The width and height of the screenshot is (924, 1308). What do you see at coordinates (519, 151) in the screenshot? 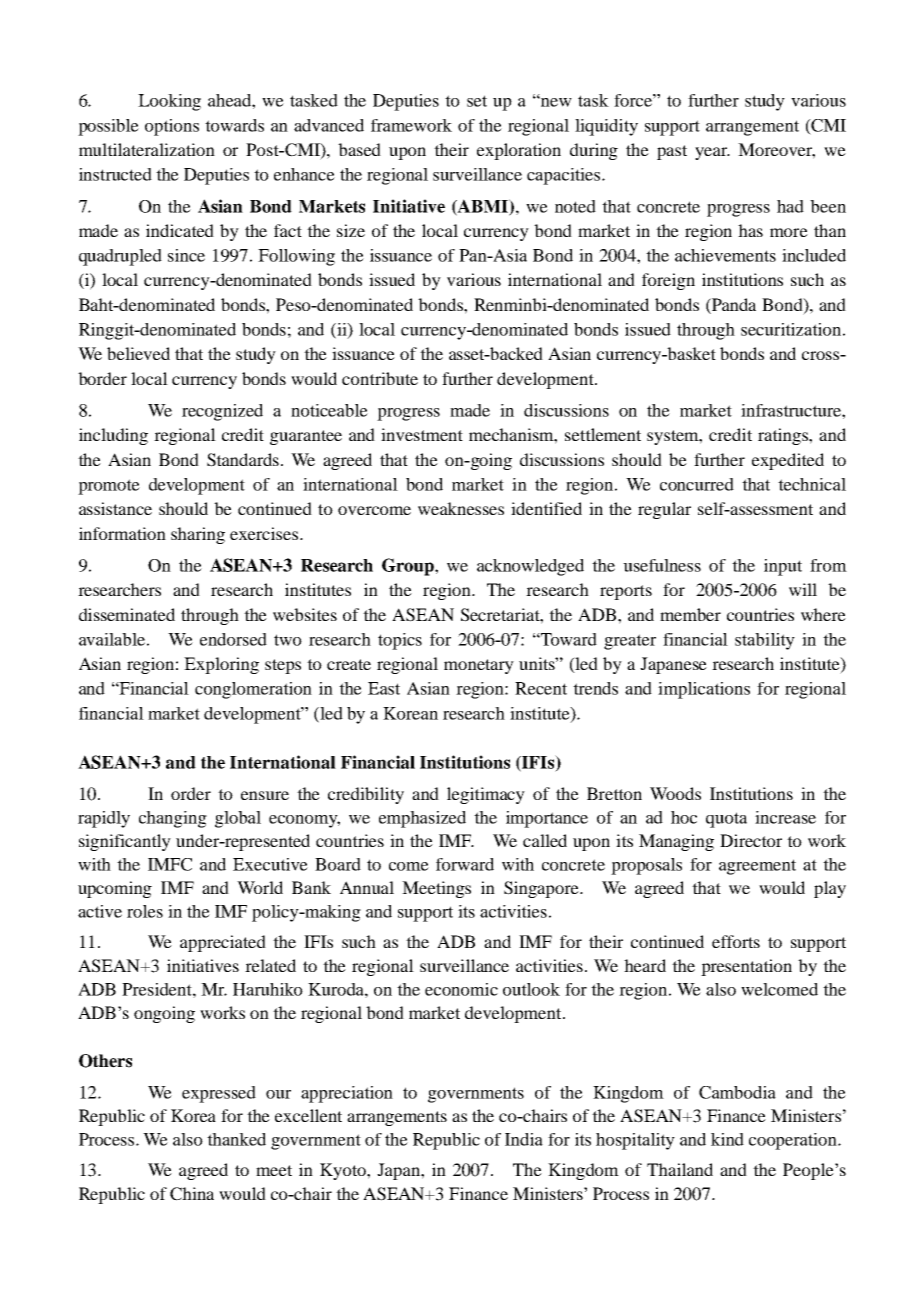
I see `exploration` at bounding box center [519, 151].
